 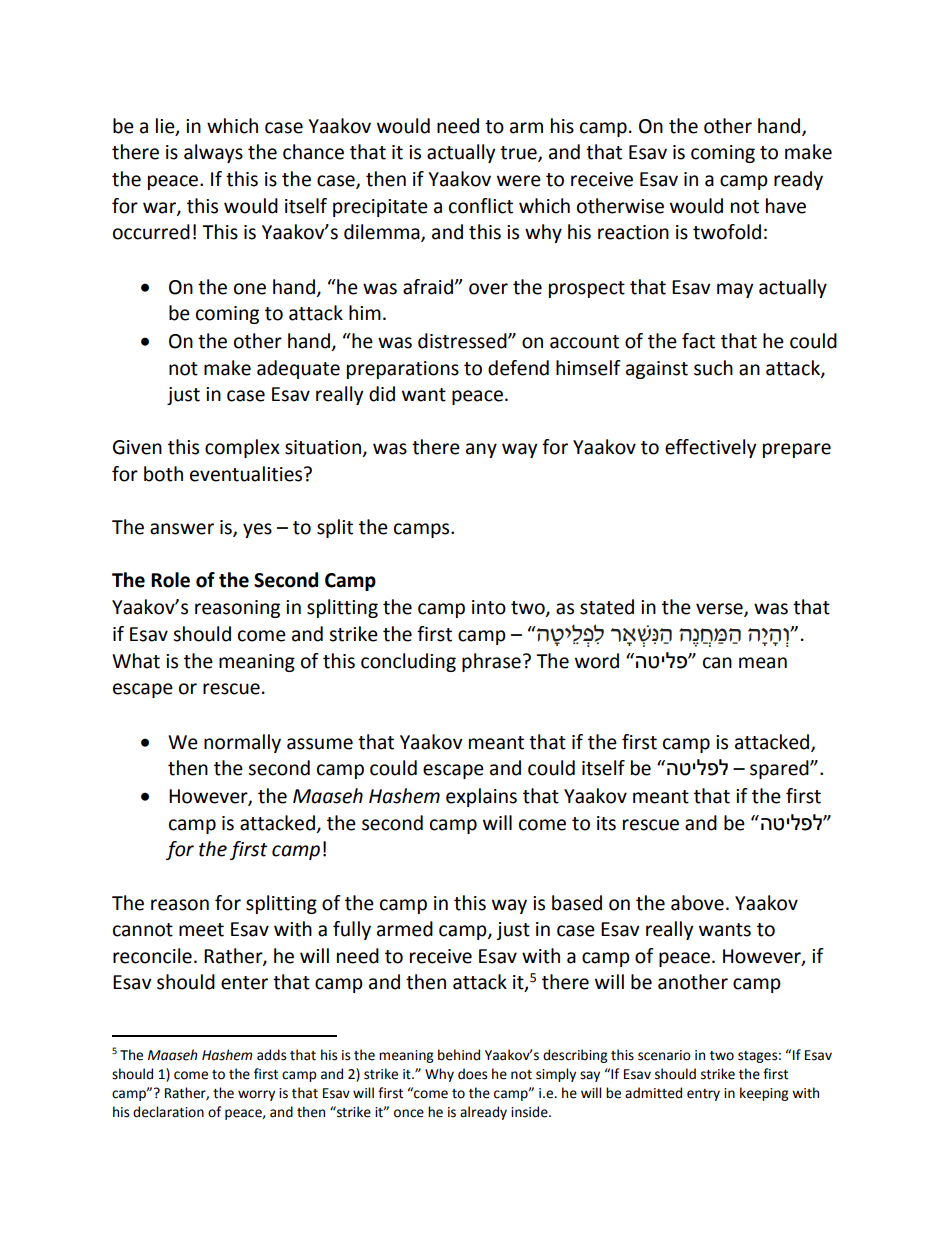 I want to click on distressed, so click(x=463, y=341).
